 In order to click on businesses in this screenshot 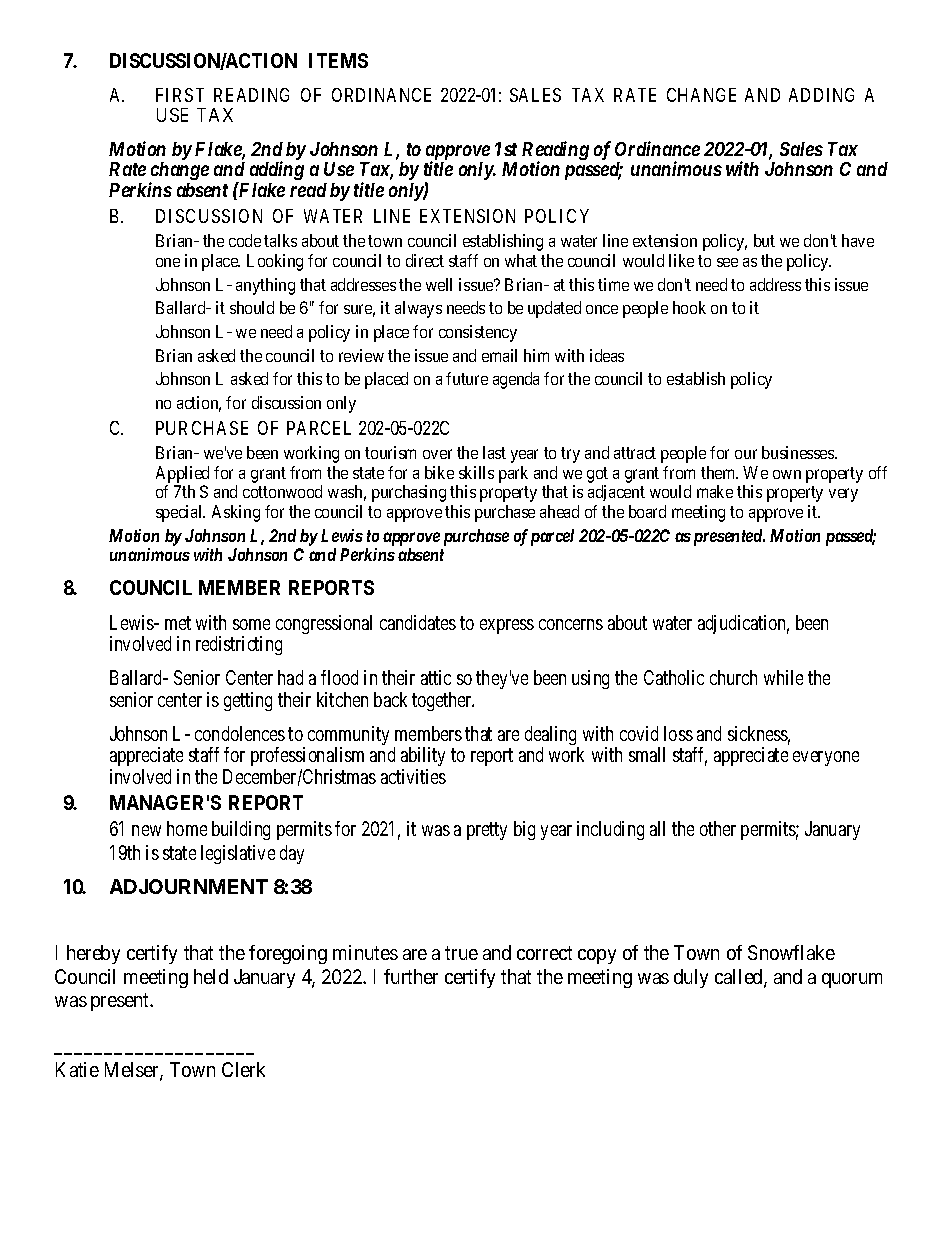, I will do `click(799, 452)`.
